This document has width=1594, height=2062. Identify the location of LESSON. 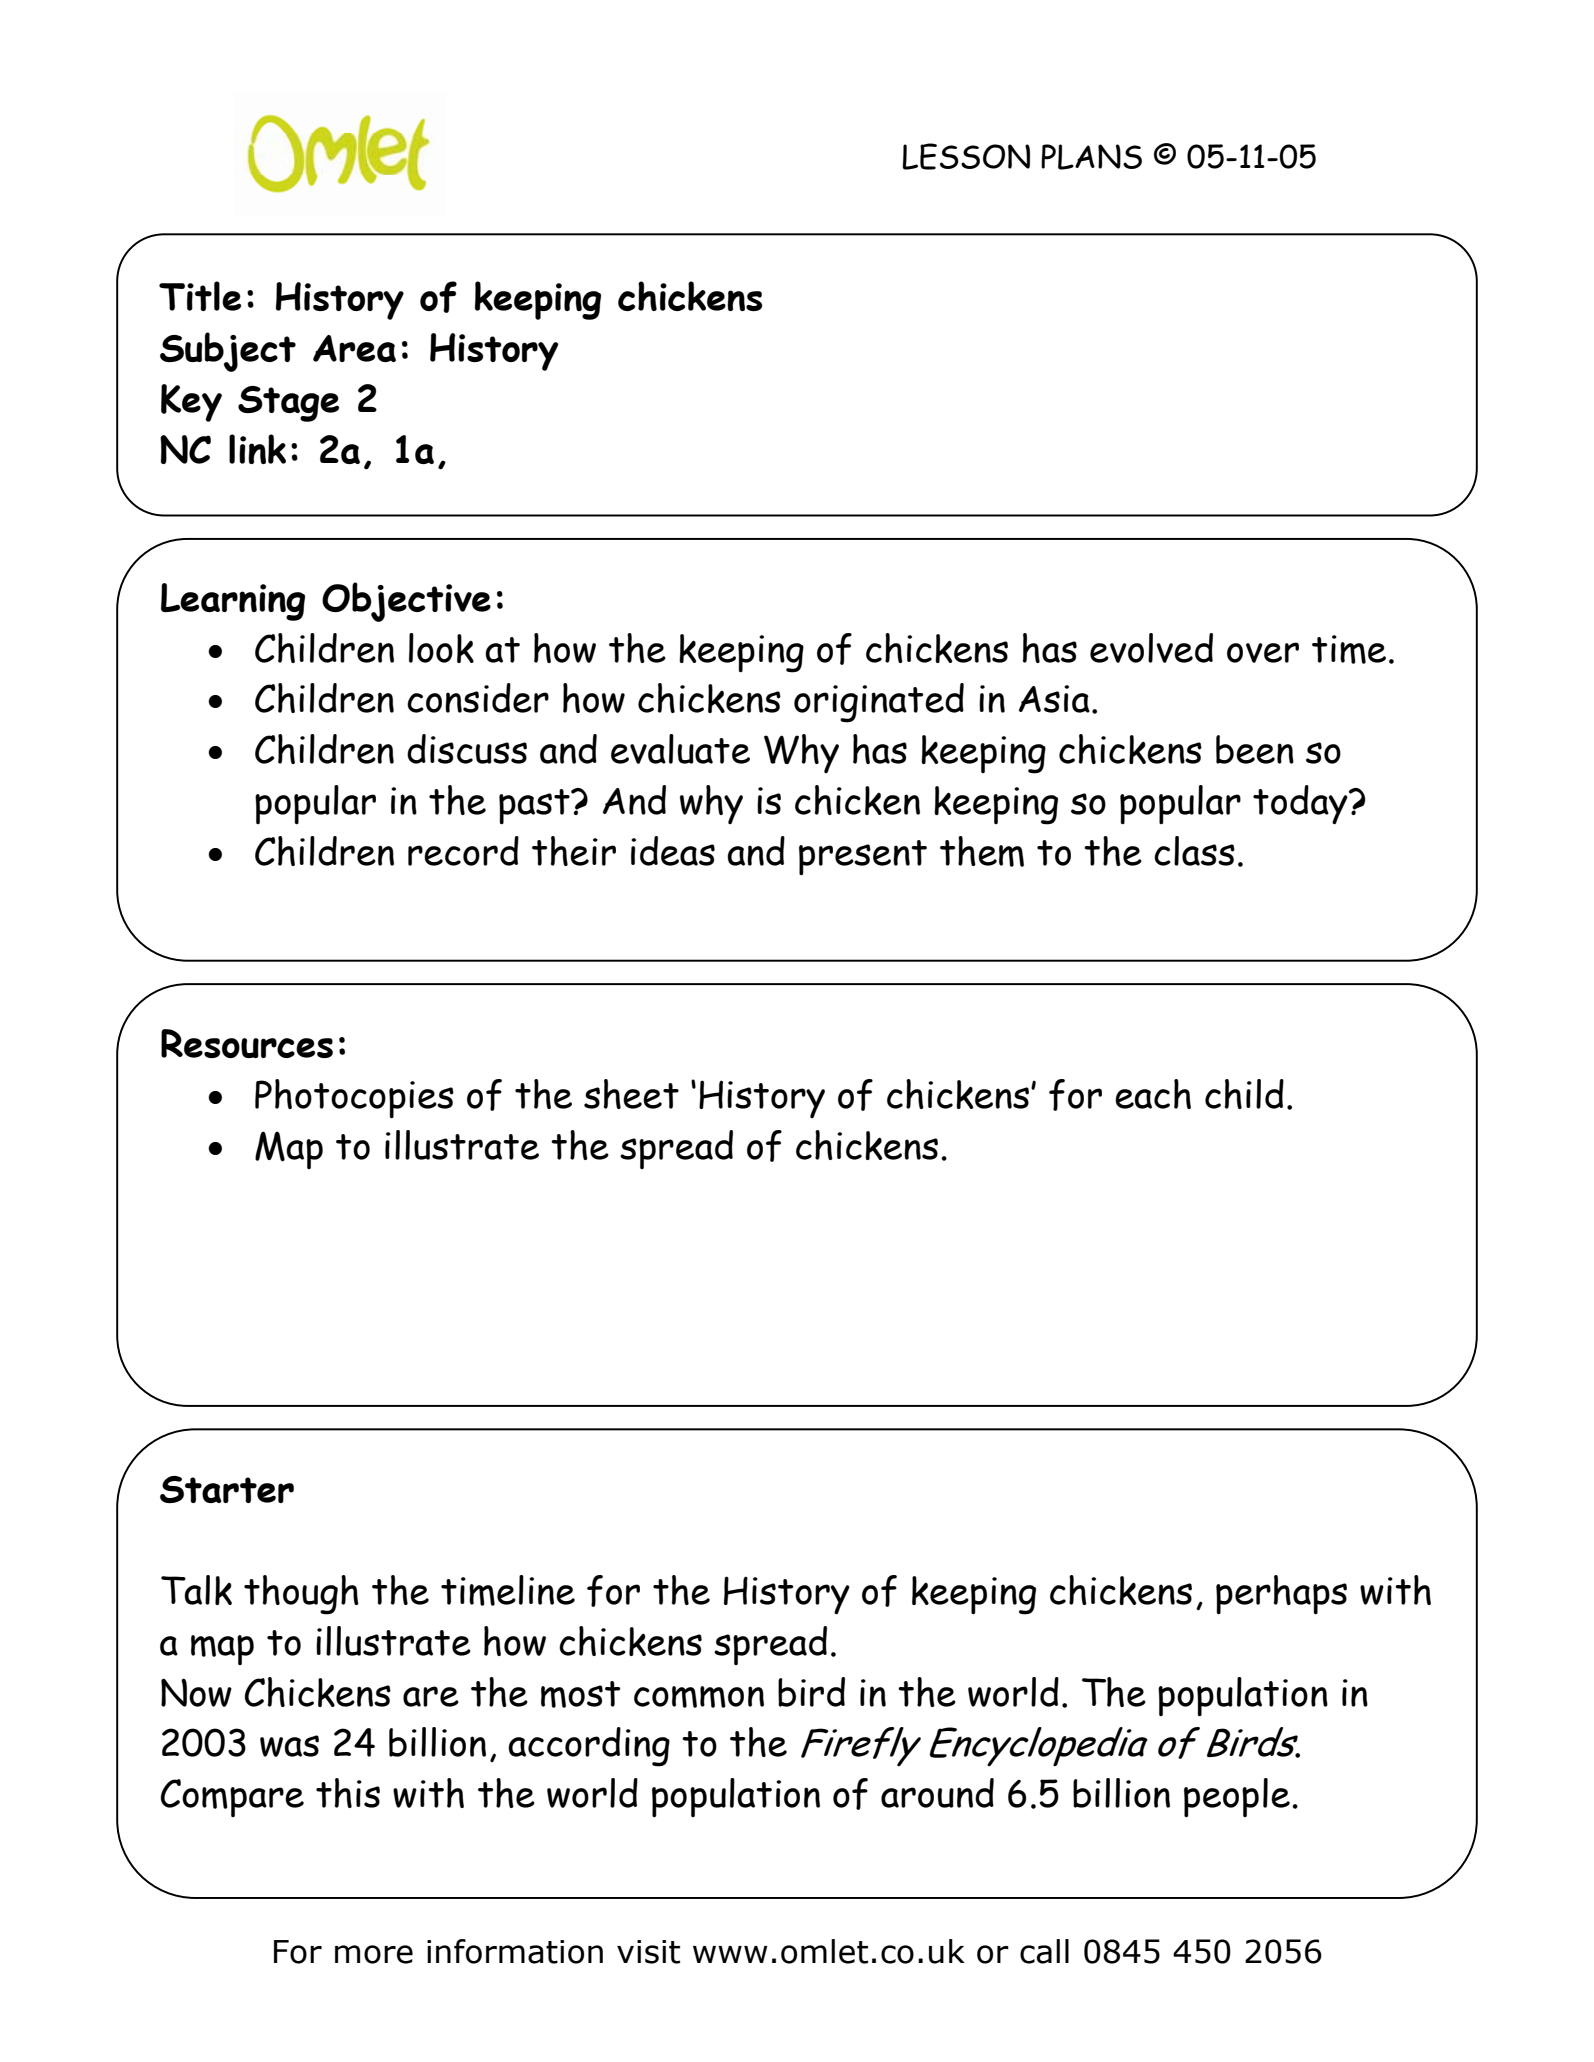
(966, 156).
